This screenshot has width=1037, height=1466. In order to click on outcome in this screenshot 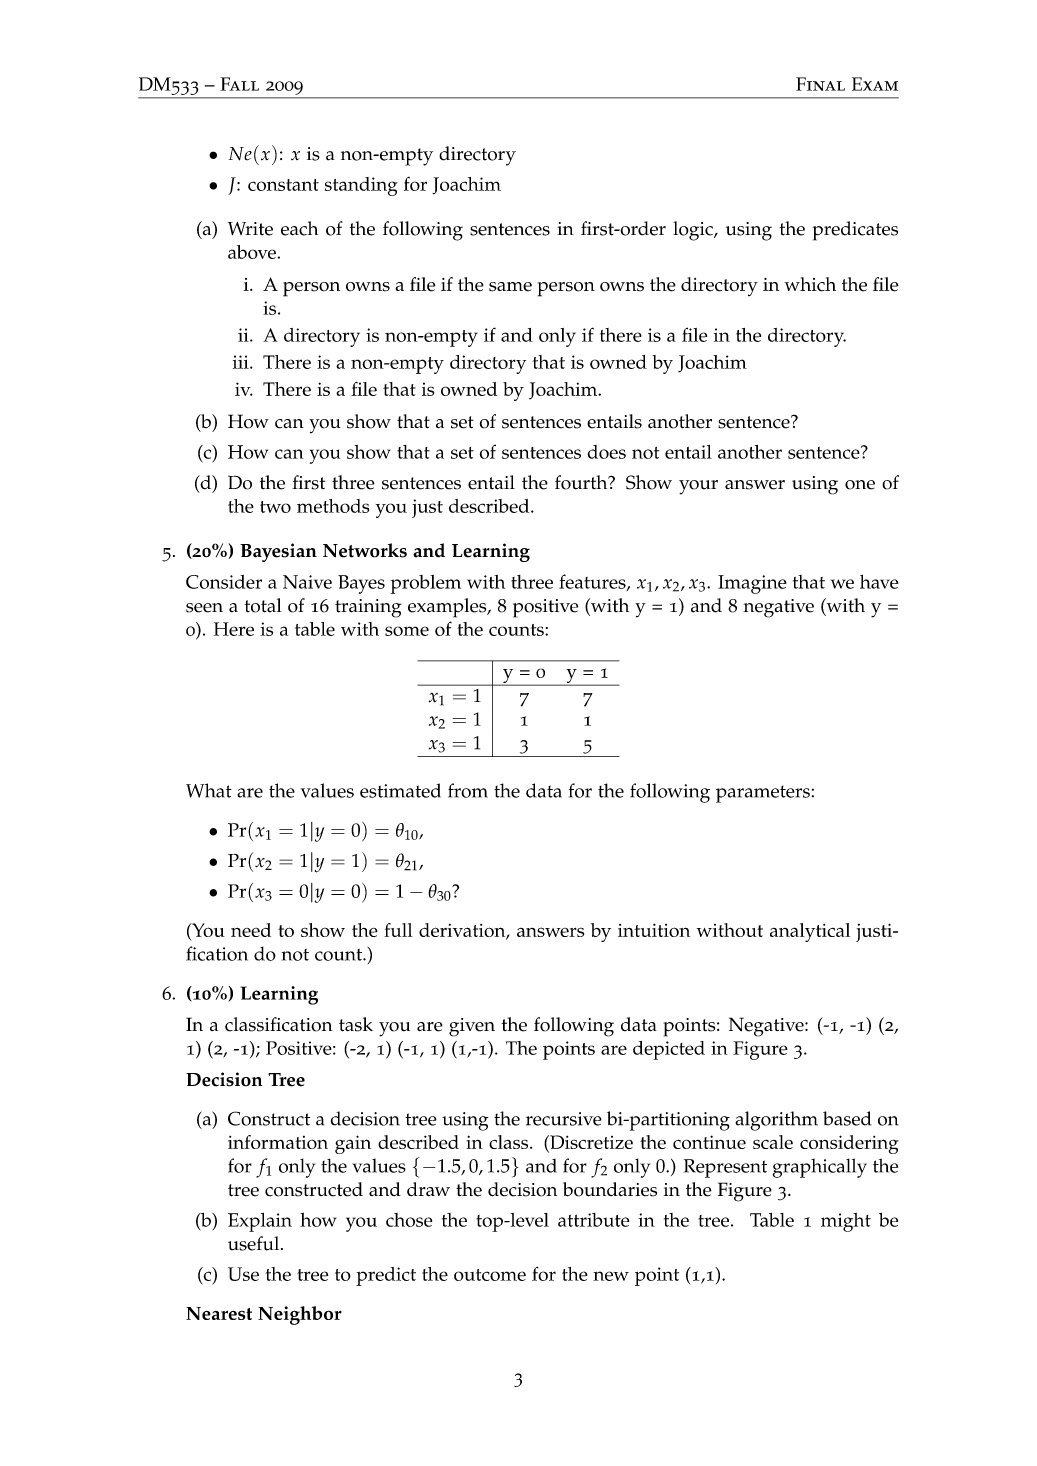, I will do `click(490, 1275)`.
